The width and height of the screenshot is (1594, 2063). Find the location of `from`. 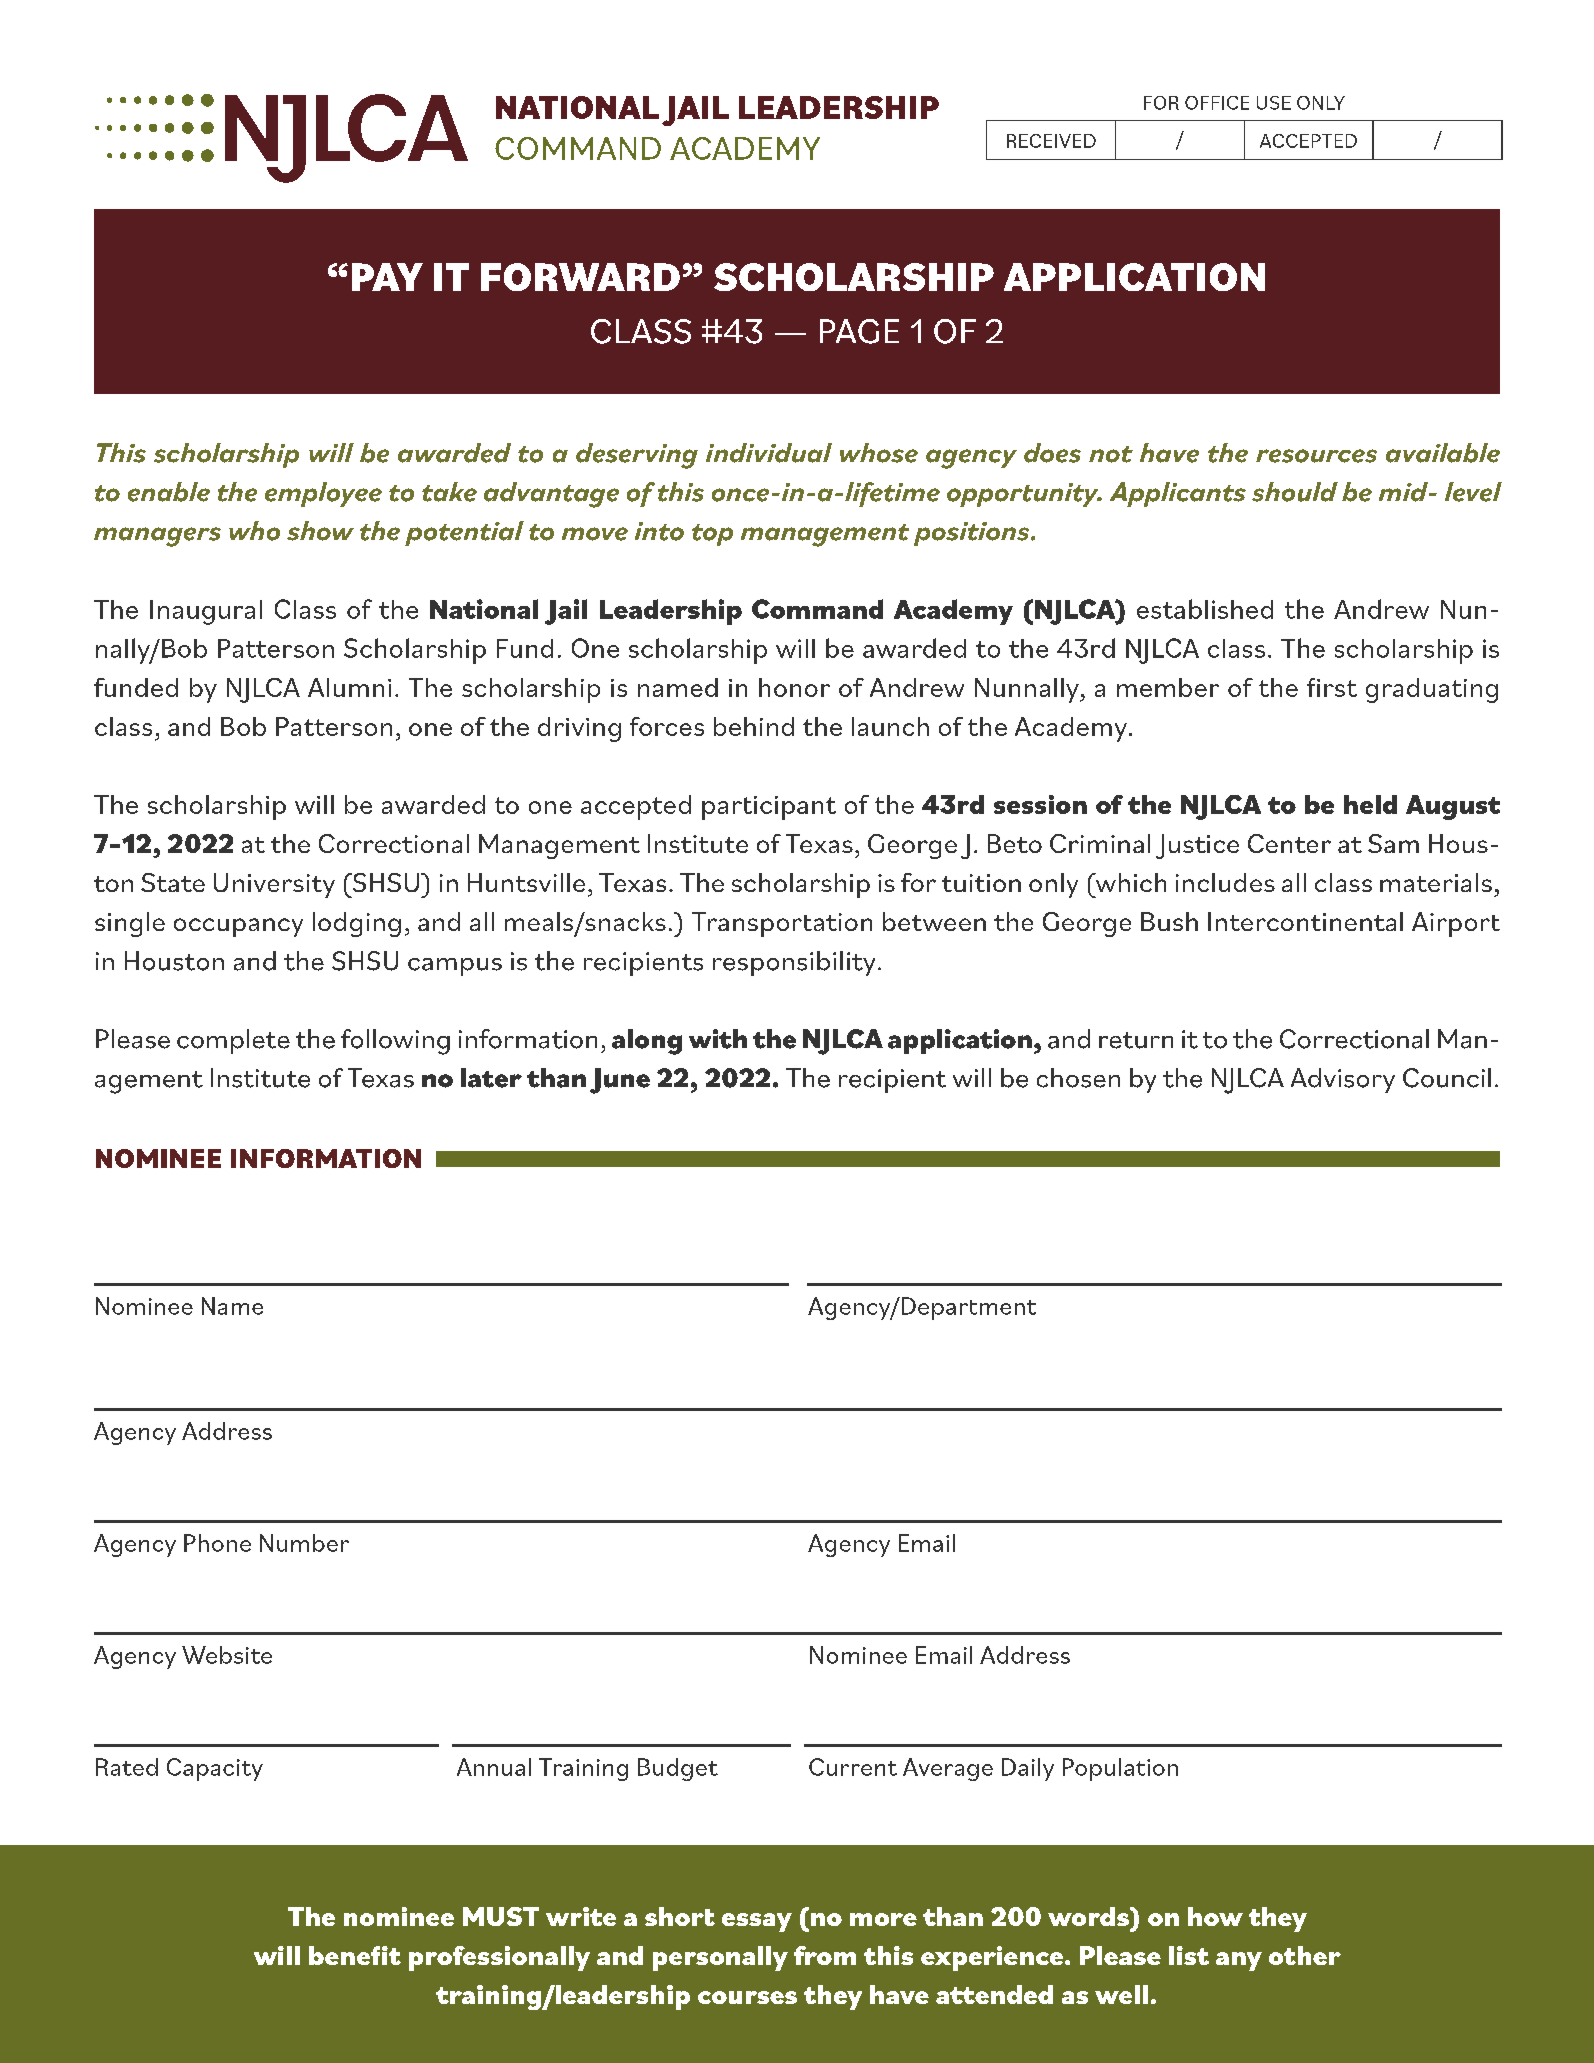

from is located at coordinates (825, 1955).
